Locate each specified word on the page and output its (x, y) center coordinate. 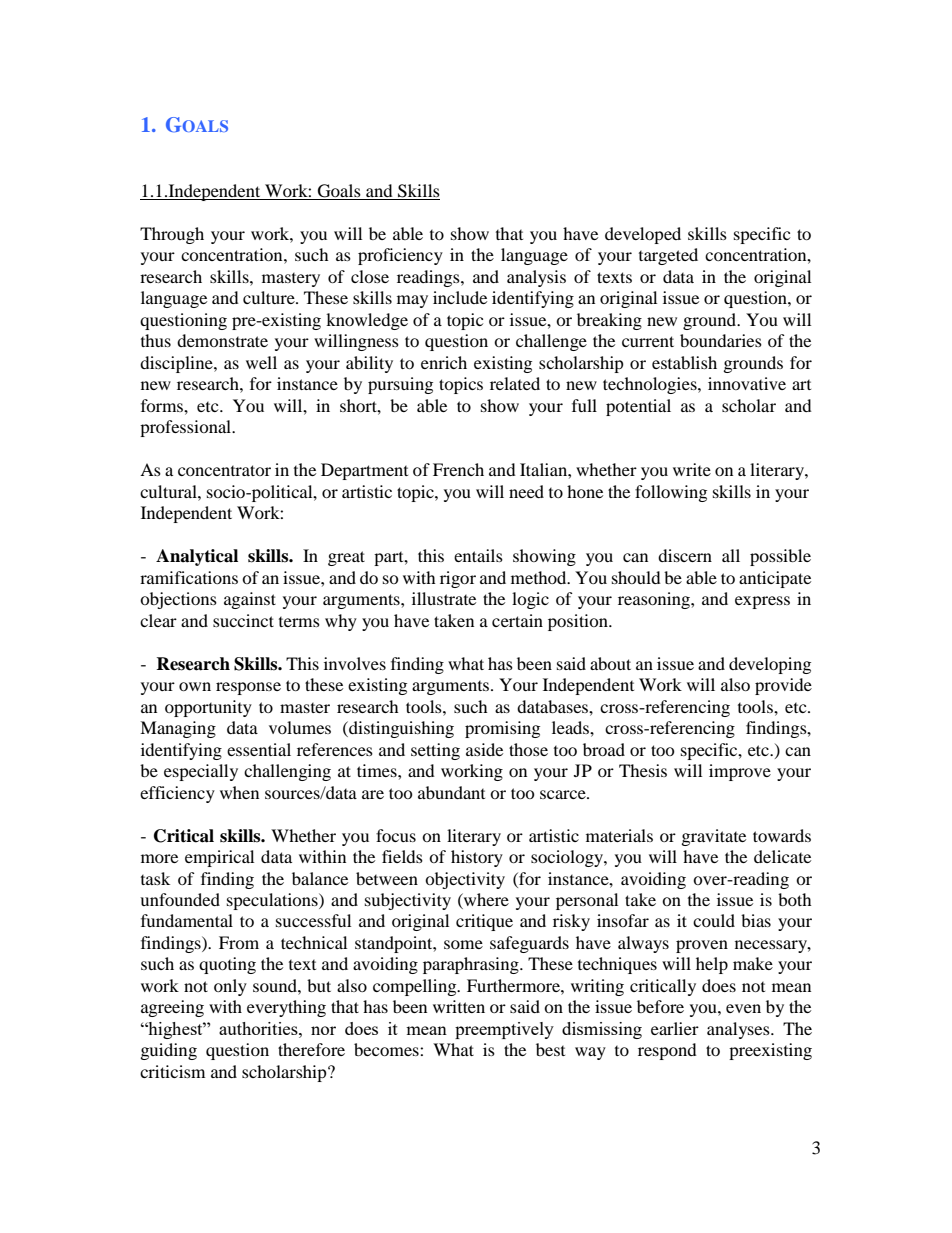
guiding (169, 1051)
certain (517, 620)
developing (770, 665)
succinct (243, 620)
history (477, 858)
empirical (219, 858)
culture (270, 297)
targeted (668, 256)
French (458, 469)
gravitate (714, 837)
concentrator (224, 470)
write (692, 469)
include (460, 297)
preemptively (504, 1030)
